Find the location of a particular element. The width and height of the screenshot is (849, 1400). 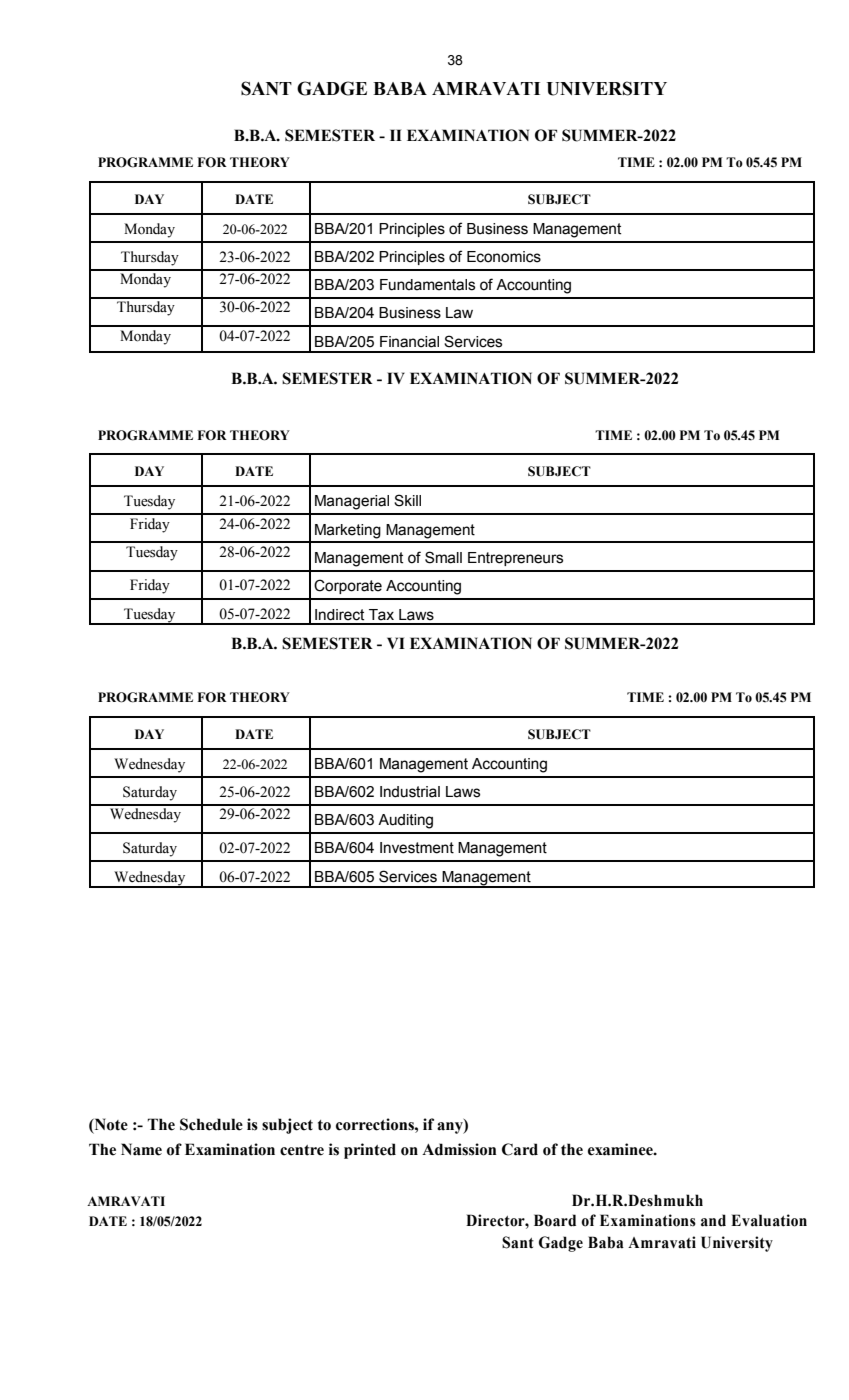

Investment is located at coordinates (417, 848).
